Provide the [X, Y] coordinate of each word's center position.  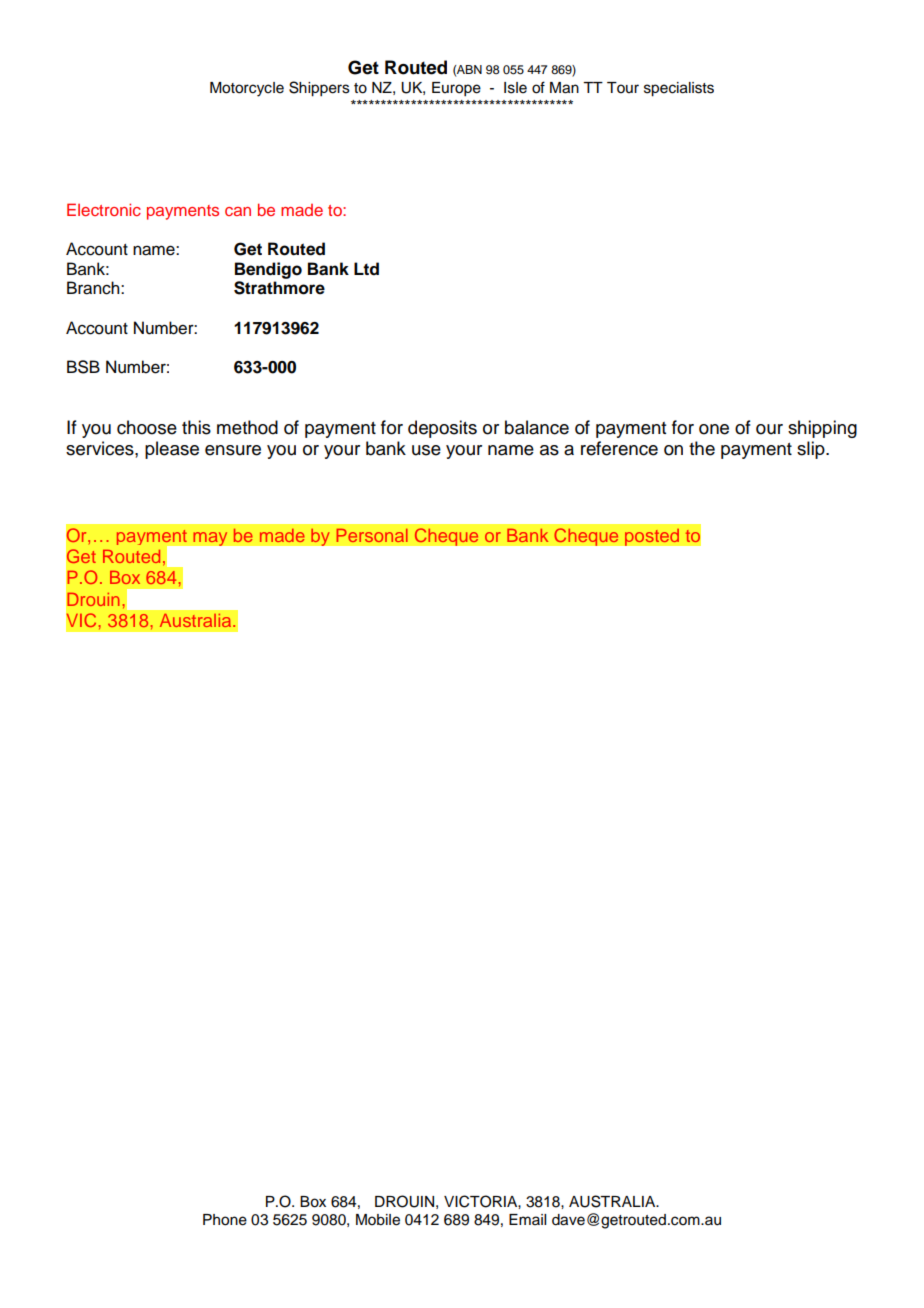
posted [652, 537]
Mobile [378, 1220]
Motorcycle [247, 89]
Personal [372, 535]
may [210, 539]
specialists [679, 89]
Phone [225, 1220]
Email [527, 1219]
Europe [456, 89]
